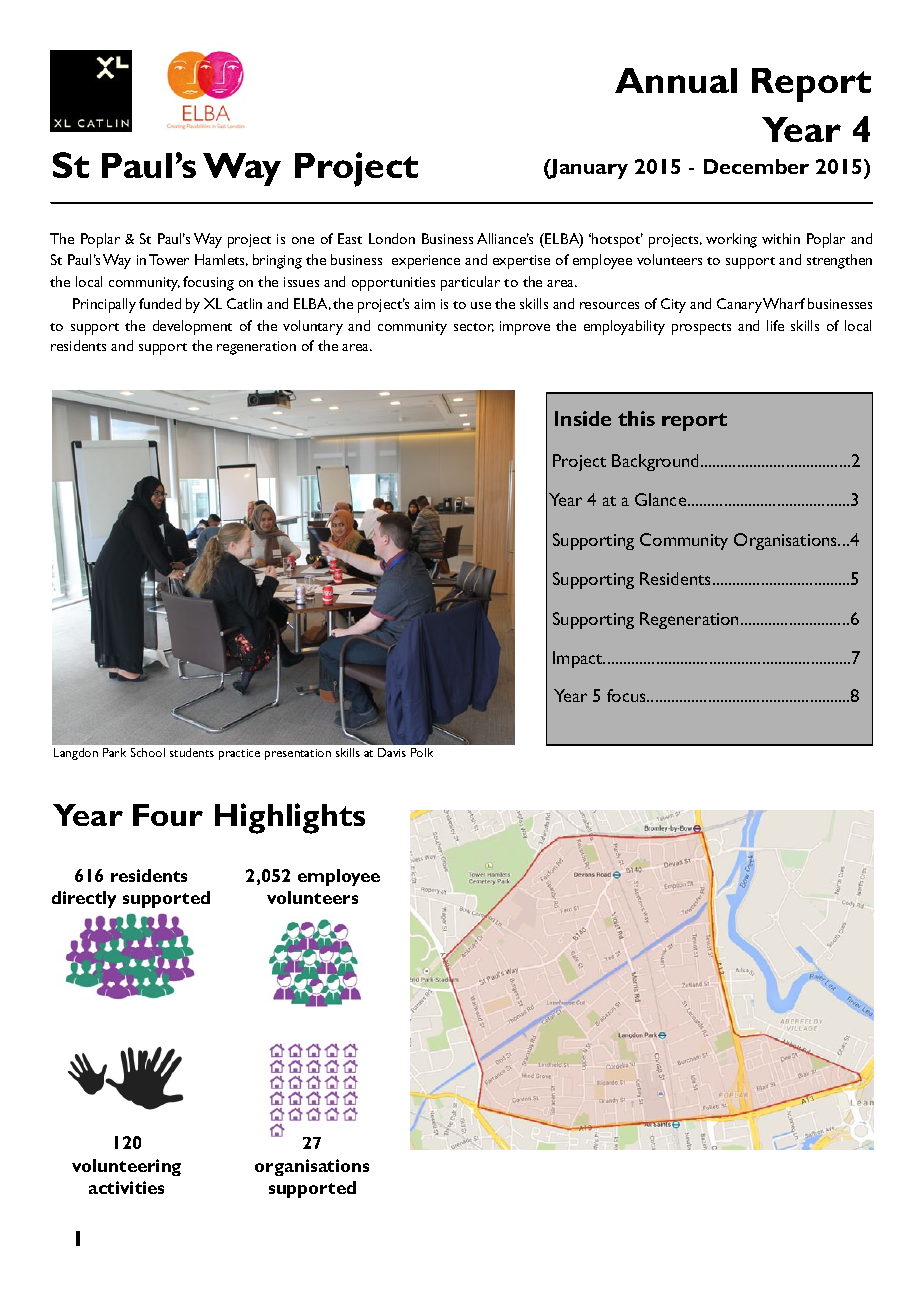 Image resolution: width=924 pixels, height=1308 pixels. What do you see at coordinates (422, 752) in the document?
I see `Polk` at bounding box center [422, 752].
